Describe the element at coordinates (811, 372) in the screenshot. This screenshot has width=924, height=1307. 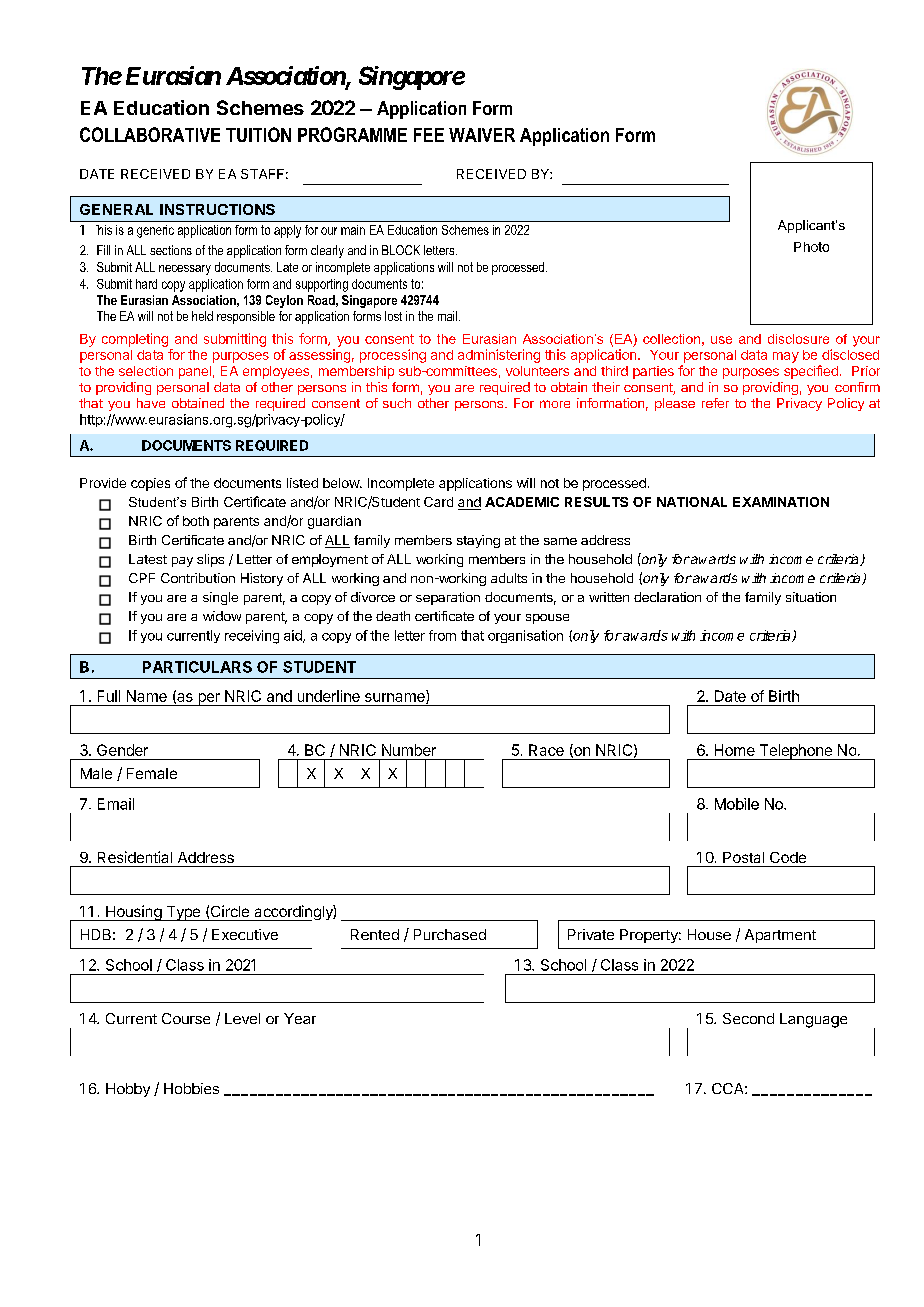
I see `specified` at that location.
